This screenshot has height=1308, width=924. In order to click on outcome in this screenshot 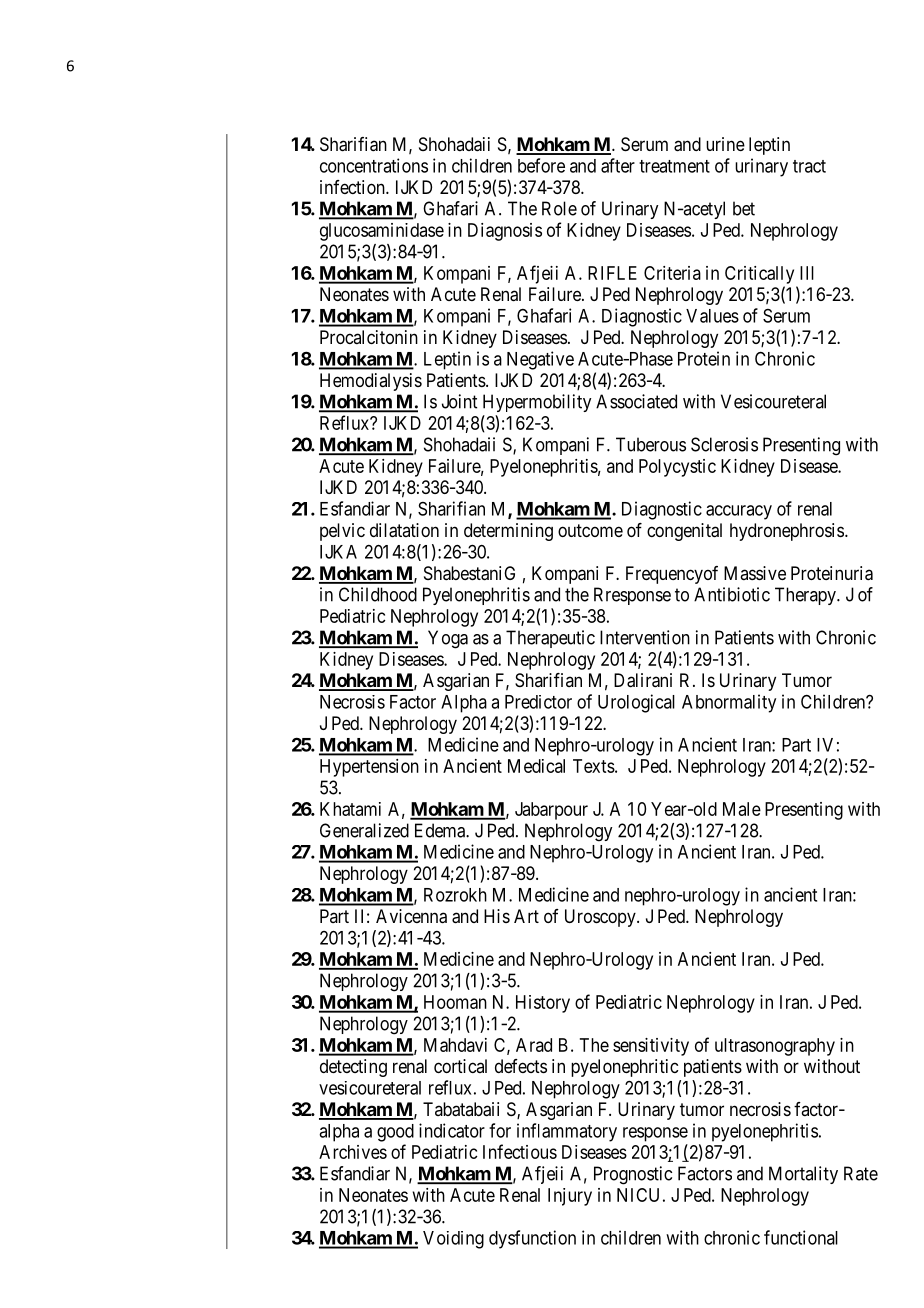, I will do `click(590, 530)`.
